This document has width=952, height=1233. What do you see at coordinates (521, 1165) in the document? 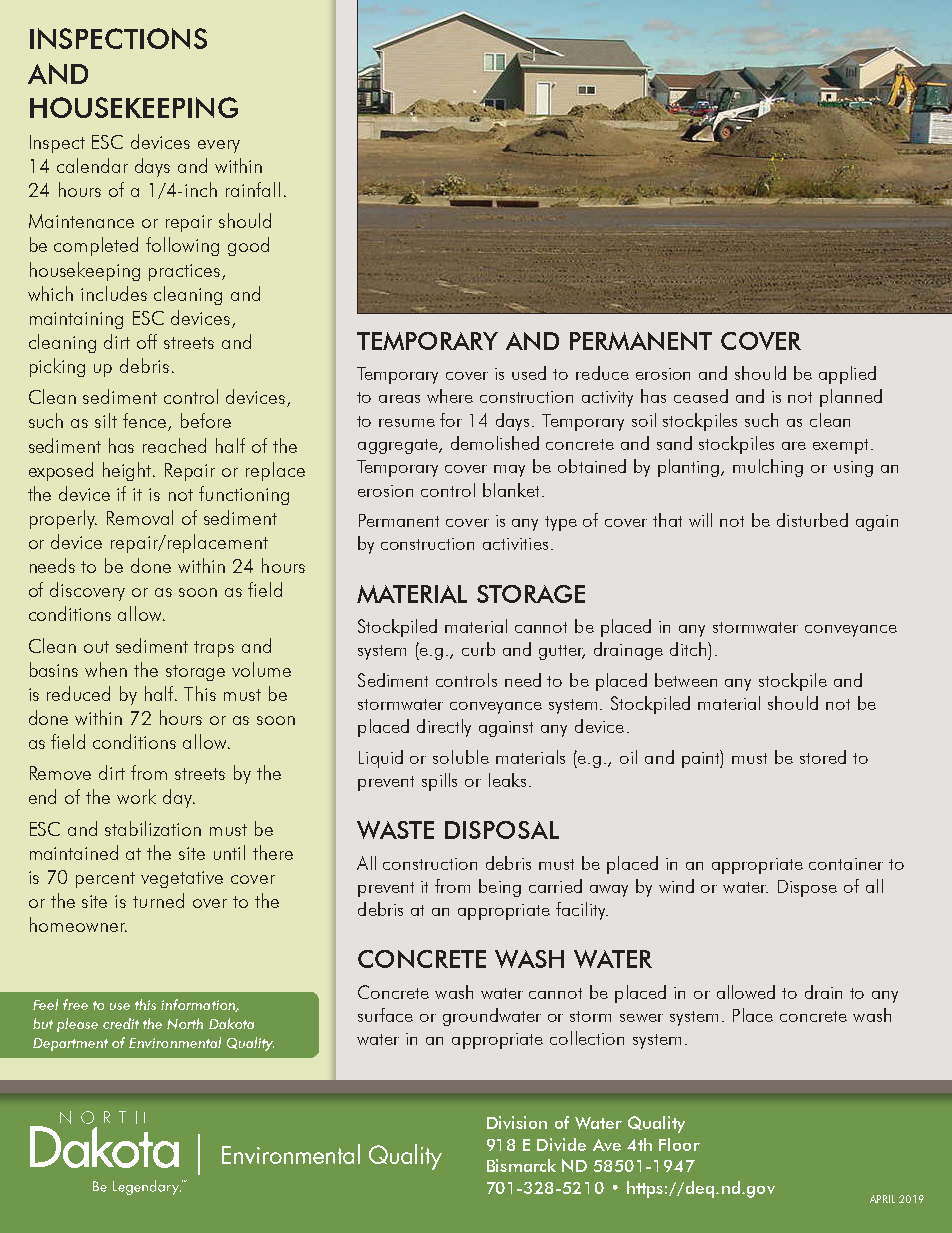
I see `Bismarck` at bounding box center [521, 1165].
